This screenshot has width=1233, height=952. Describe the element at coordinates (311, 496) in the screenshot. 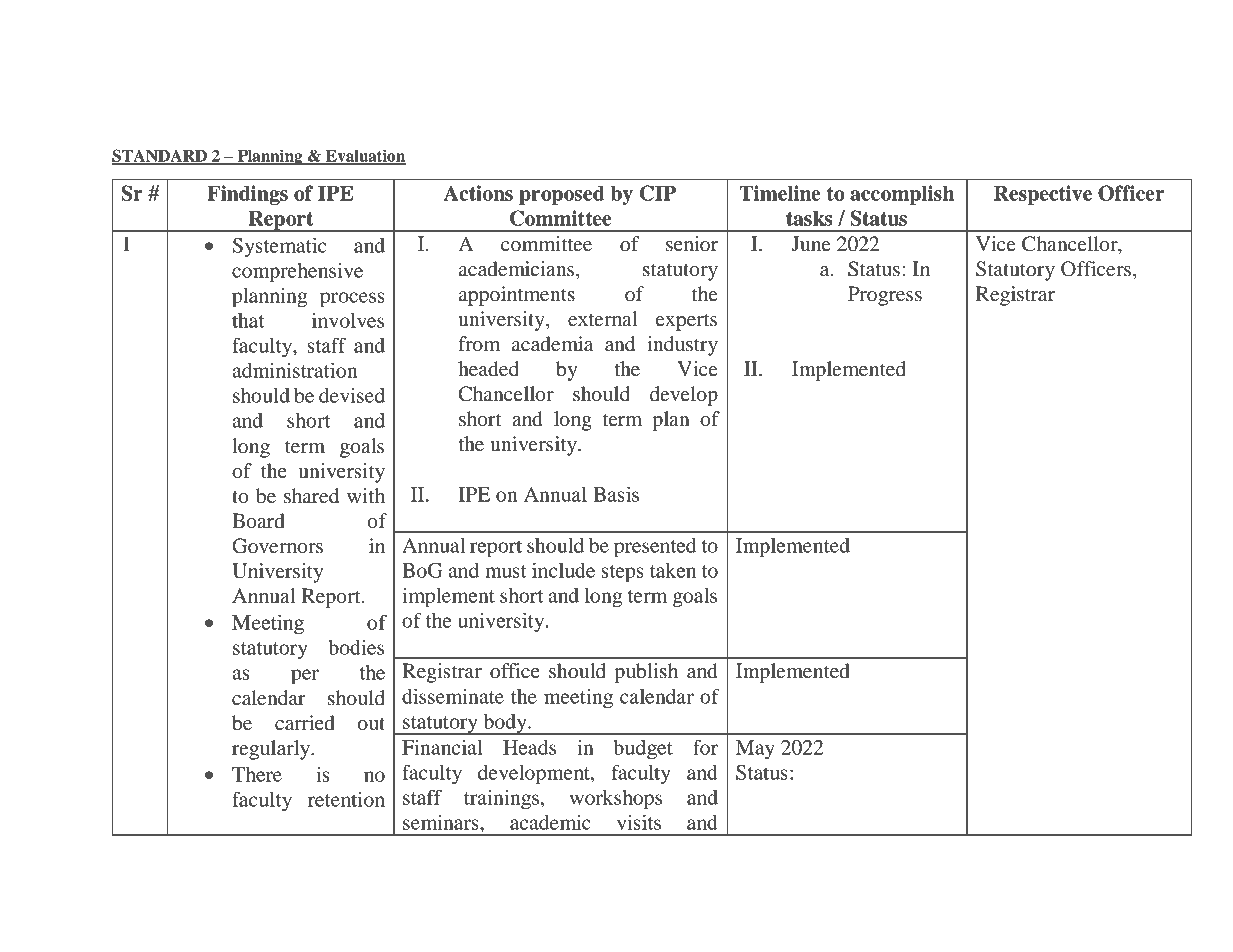

I see `shared` at that location.
